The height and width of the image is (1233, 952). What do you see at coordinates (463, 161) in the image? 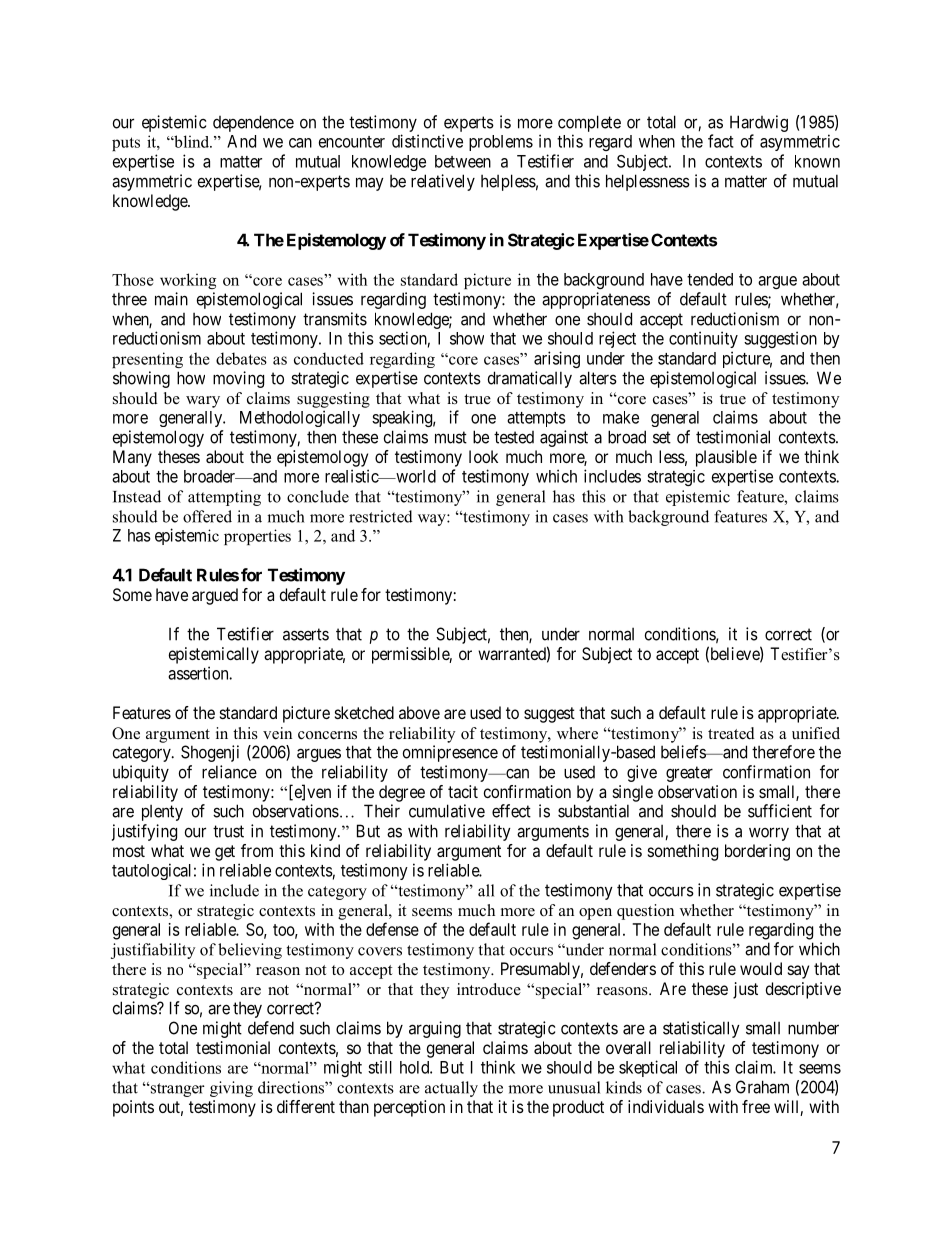
I see `between` at bounding box center [463, 161].
